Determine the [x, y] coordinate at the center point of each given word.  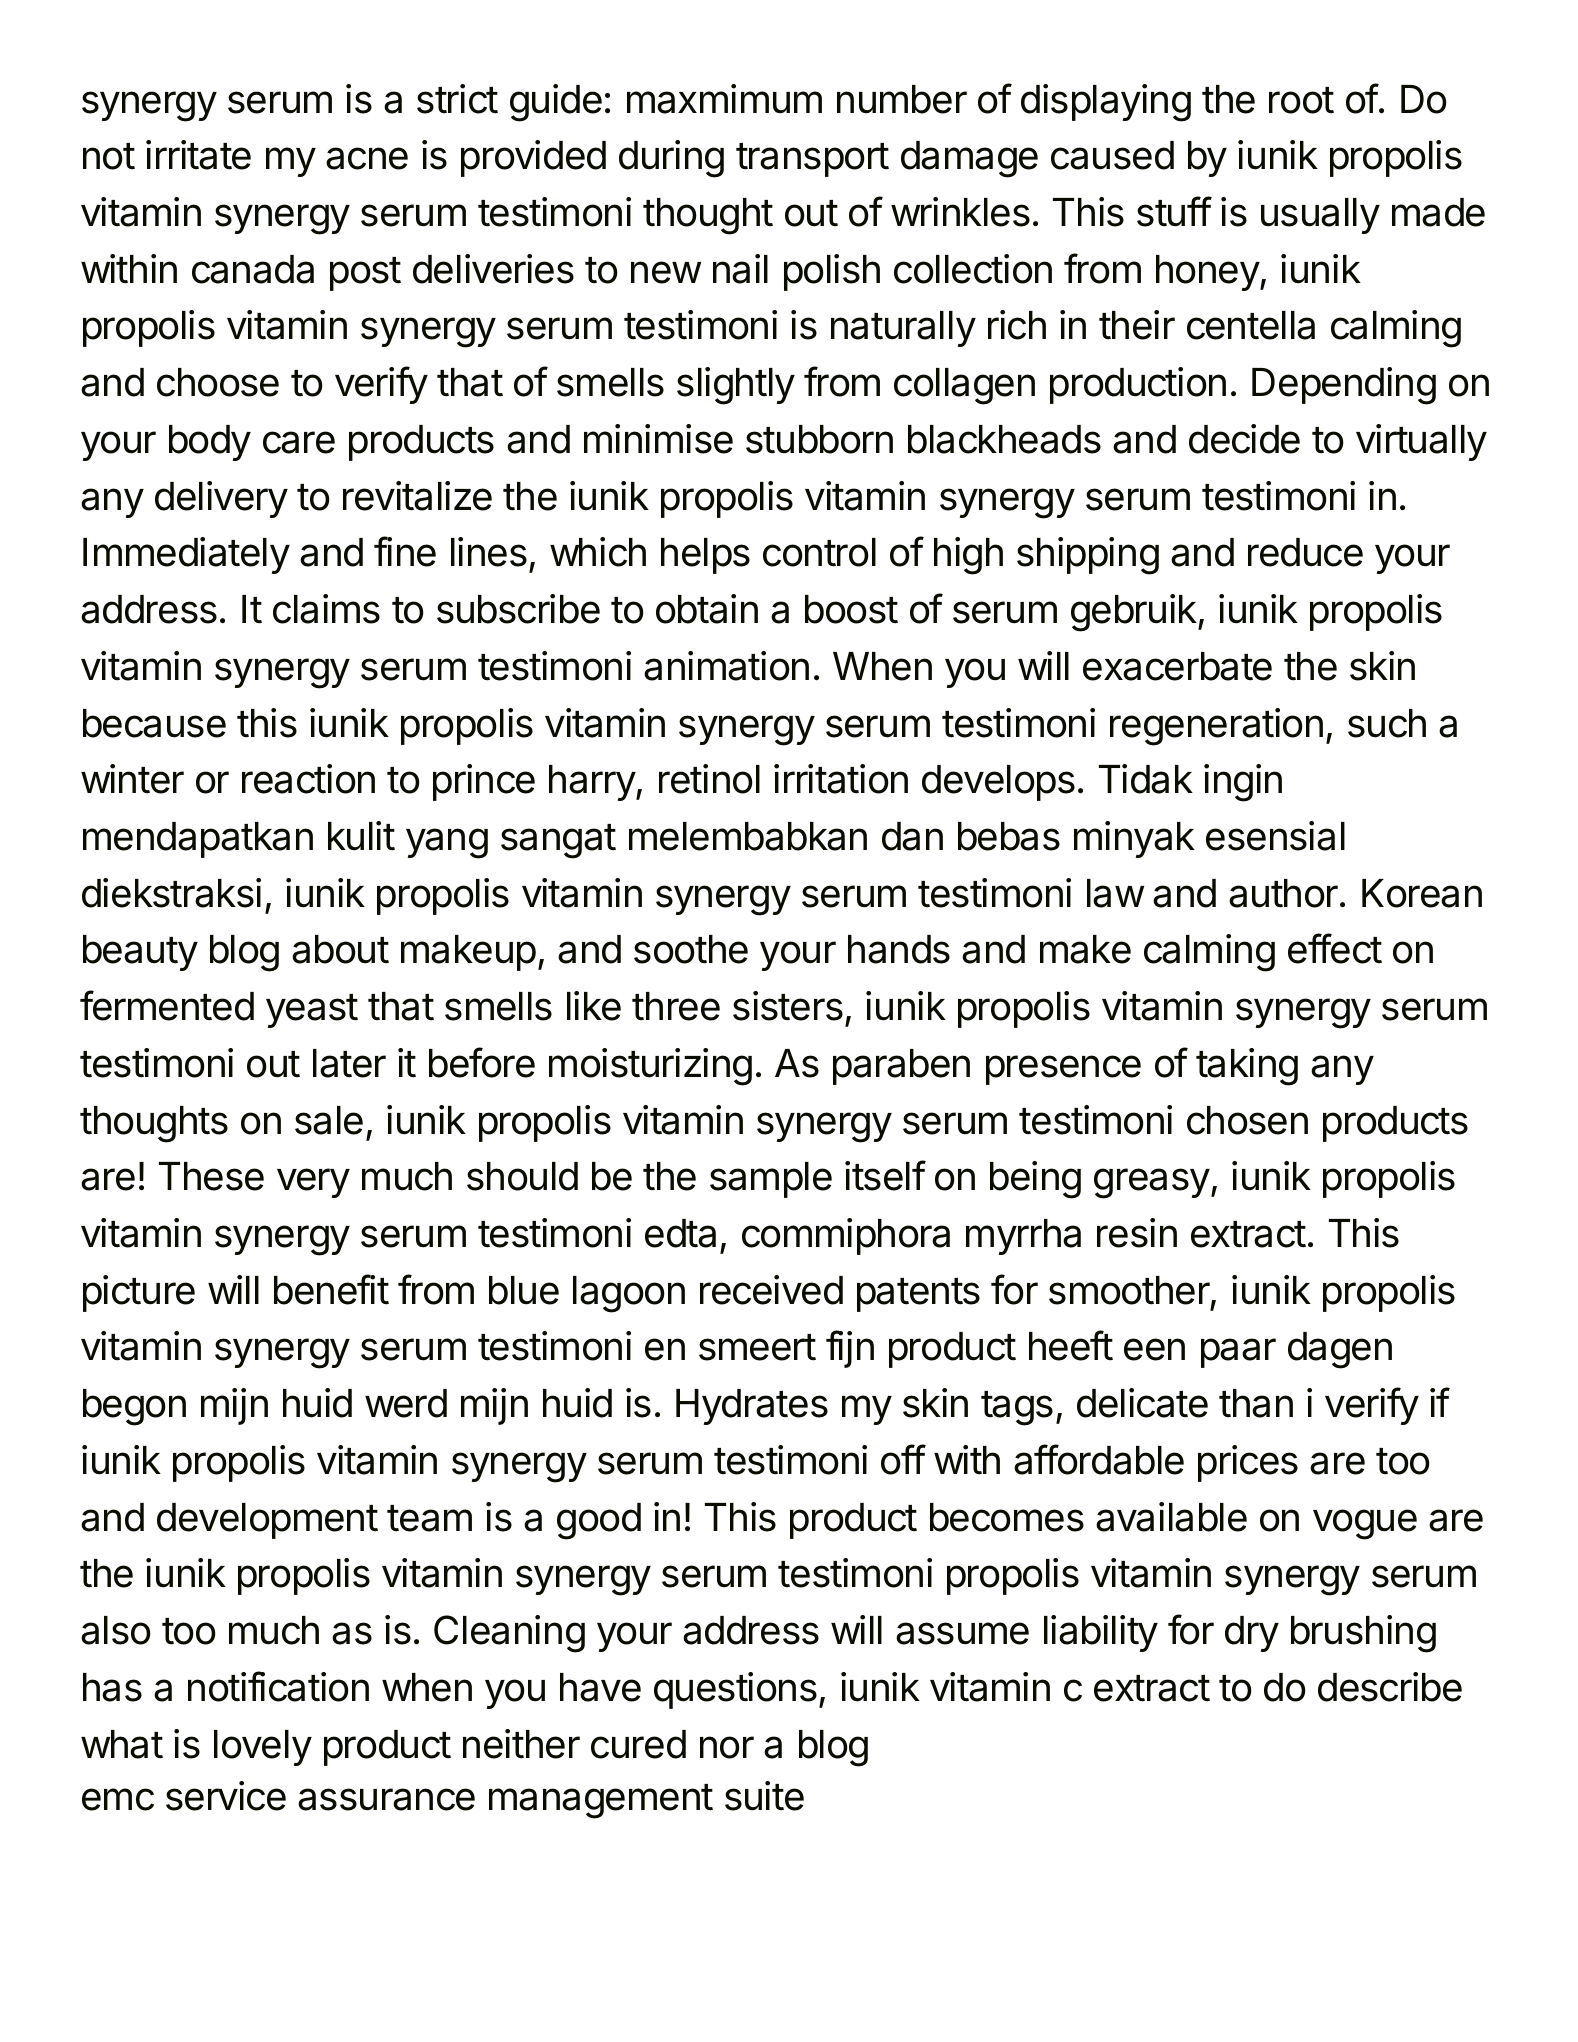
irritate [198, 155]
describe [1390, 1687]
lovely [263, 1748]
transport [812, 160]
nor [727, 1747]
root [1301, 100]
